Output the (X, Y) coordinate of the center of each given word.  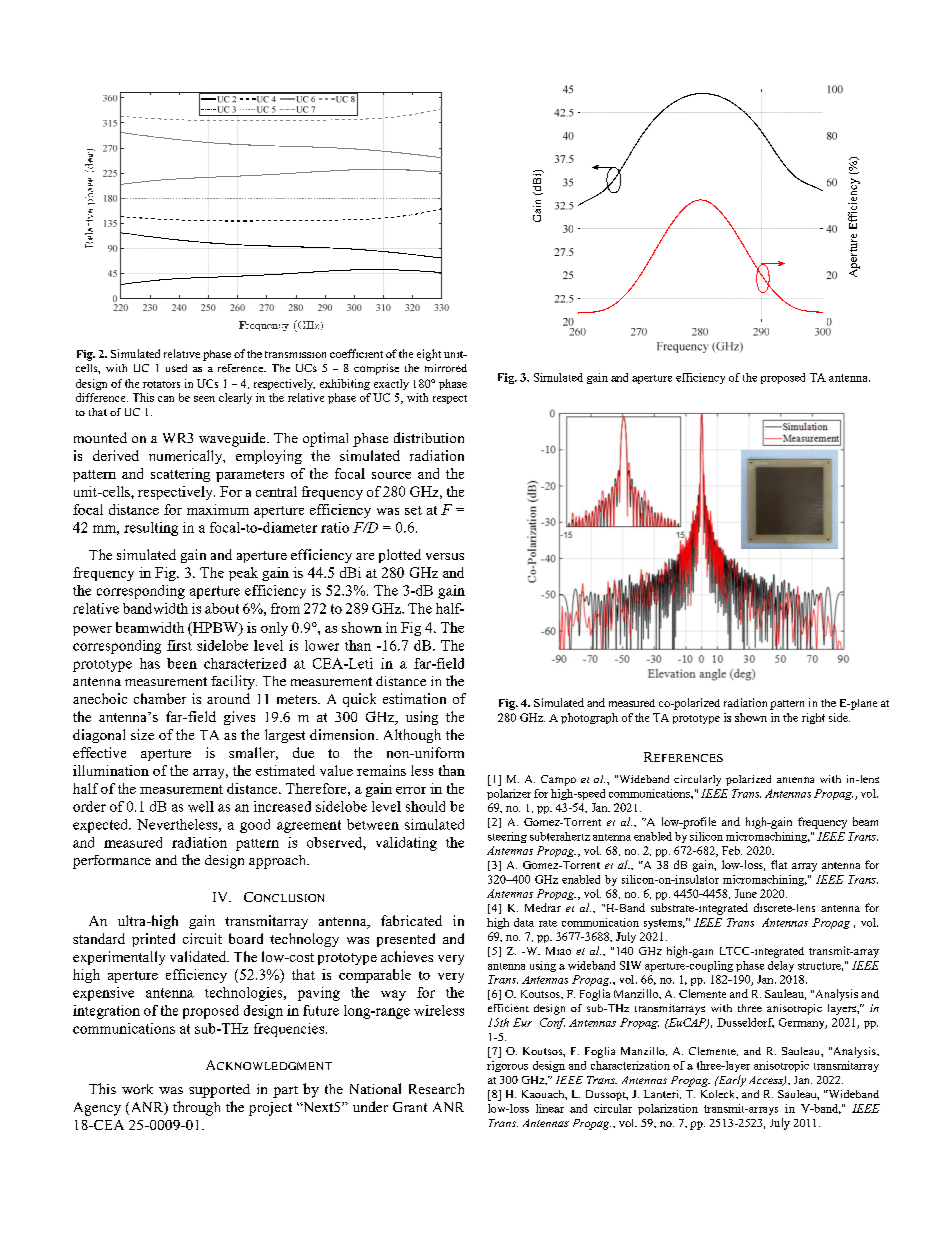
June (746, 893)
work (137, 1089)
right (813, 718)
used (176, 368)
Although (412, 736)
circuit (202, 938)
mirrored (446, 368)
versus (445, 556)
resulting (151, 529)
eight (429, 355)
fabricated (411, 920)
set (413, 510)
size (142, 734)
